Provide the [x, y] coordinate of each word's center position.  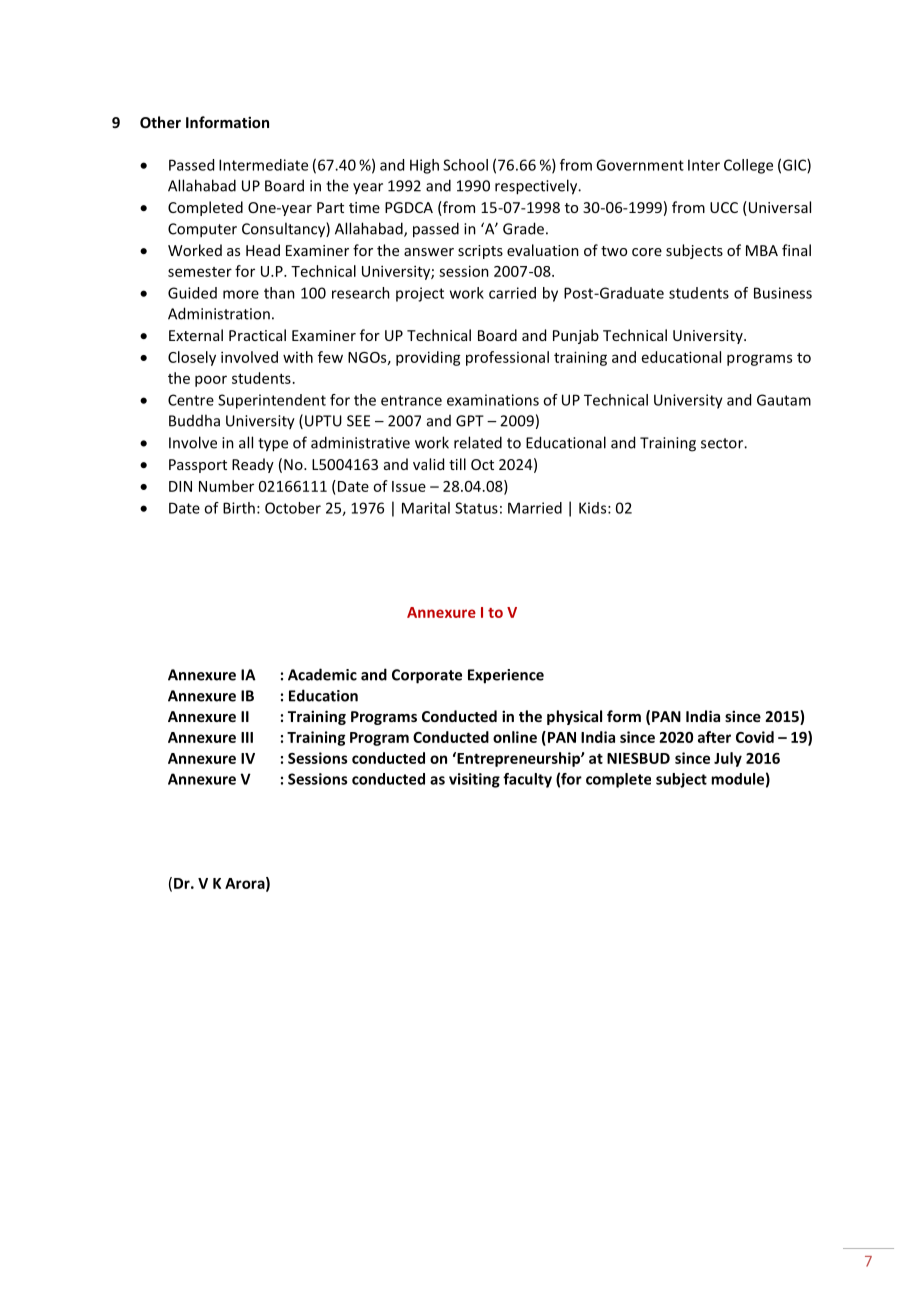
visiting [474, 780]
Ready [253, 465]
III [247, 737]
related [478, 442]
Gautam [784, 400]
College [748, 166]
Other [160, 122]
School [465, 165]
